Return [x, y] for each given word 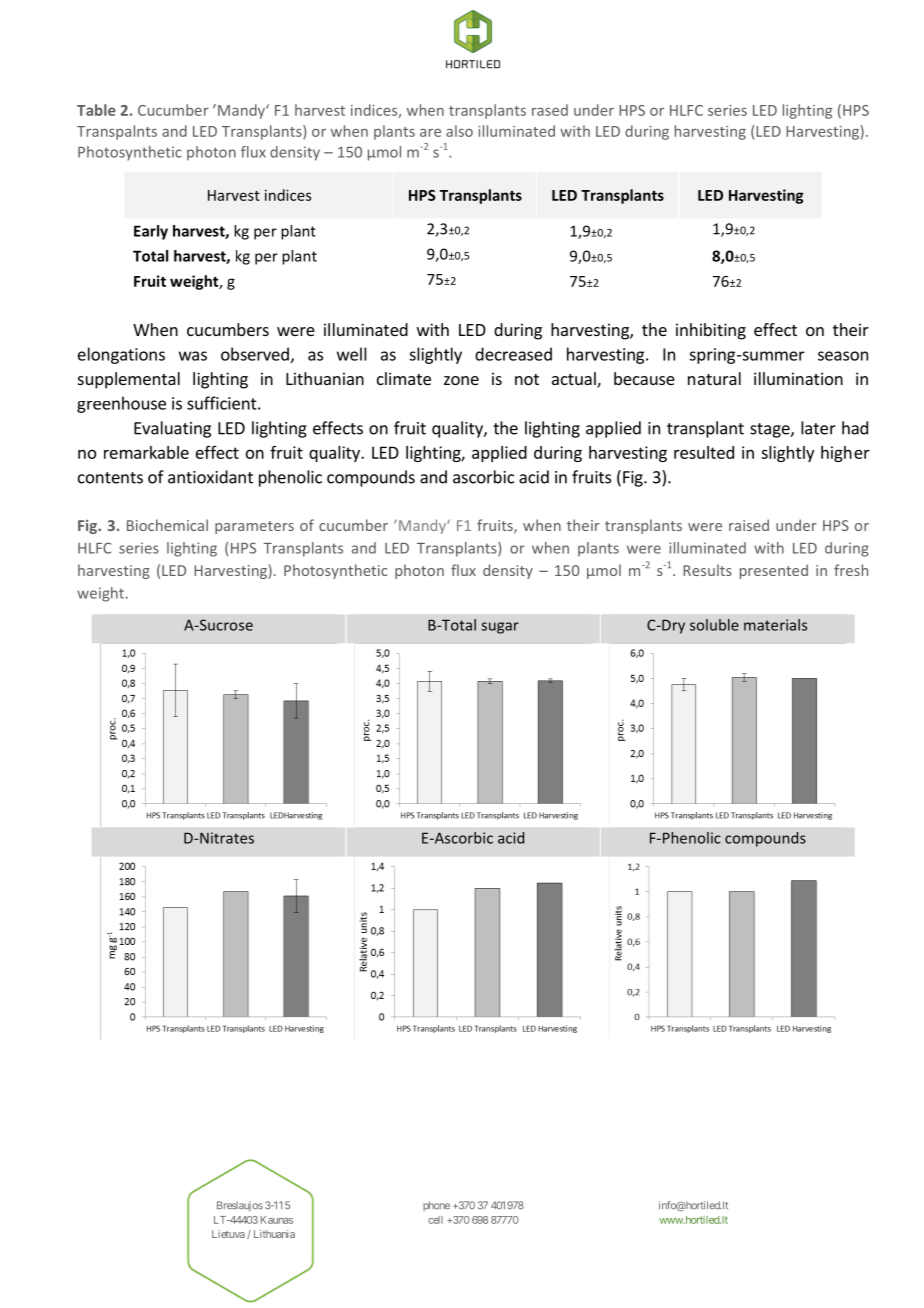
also [459, 131]
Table [96, 110]
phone [436, 1206]
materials [775, 625]
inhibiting [711, 331]
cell [435, 1220]
